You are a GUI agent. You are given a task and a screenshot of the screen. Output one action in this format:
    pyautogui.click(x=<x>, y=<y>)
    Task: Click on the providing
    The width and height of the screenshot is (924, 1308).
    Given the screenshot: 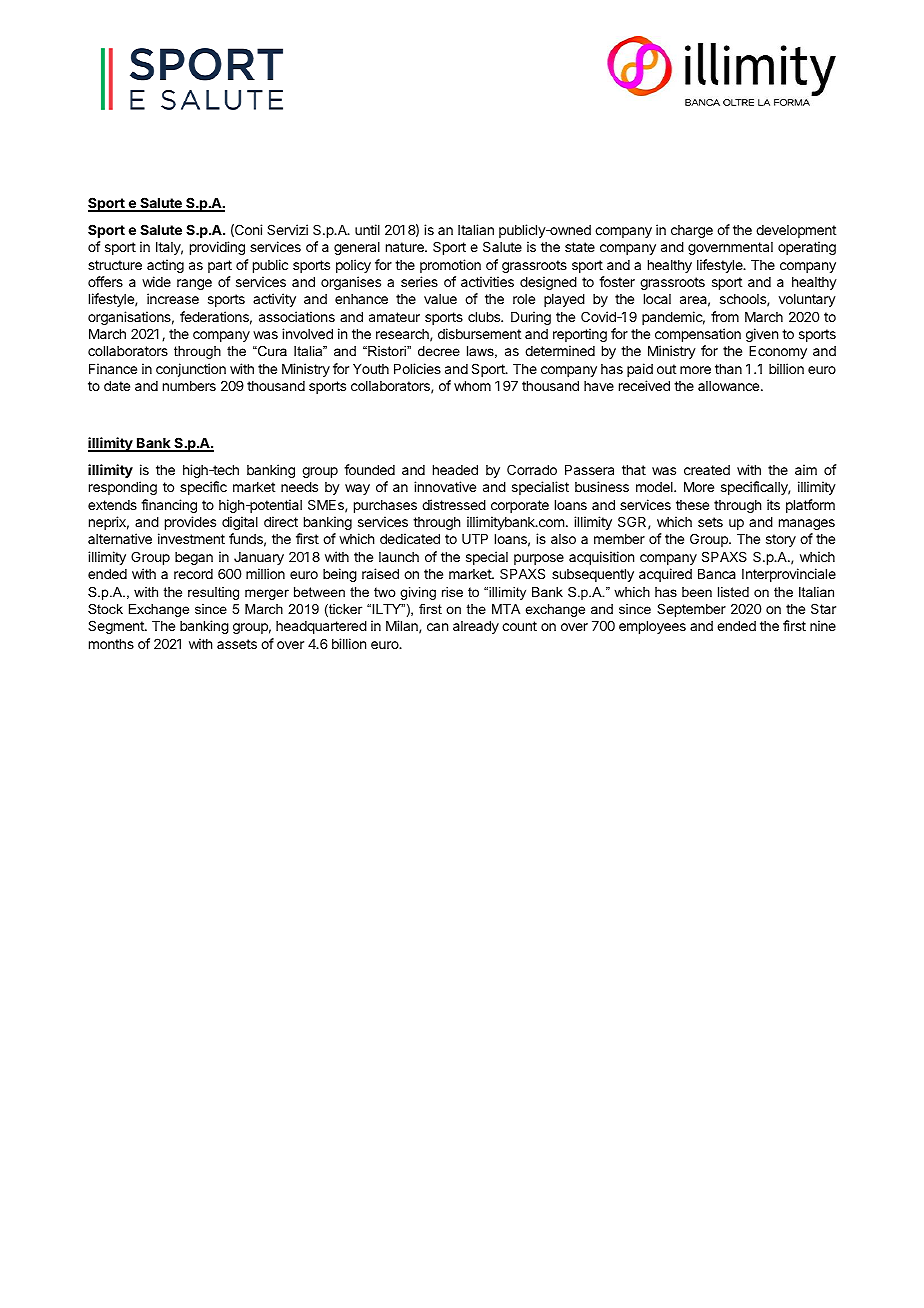 What is the action you would take?
    pyautogui.click(x=217, y=248)
